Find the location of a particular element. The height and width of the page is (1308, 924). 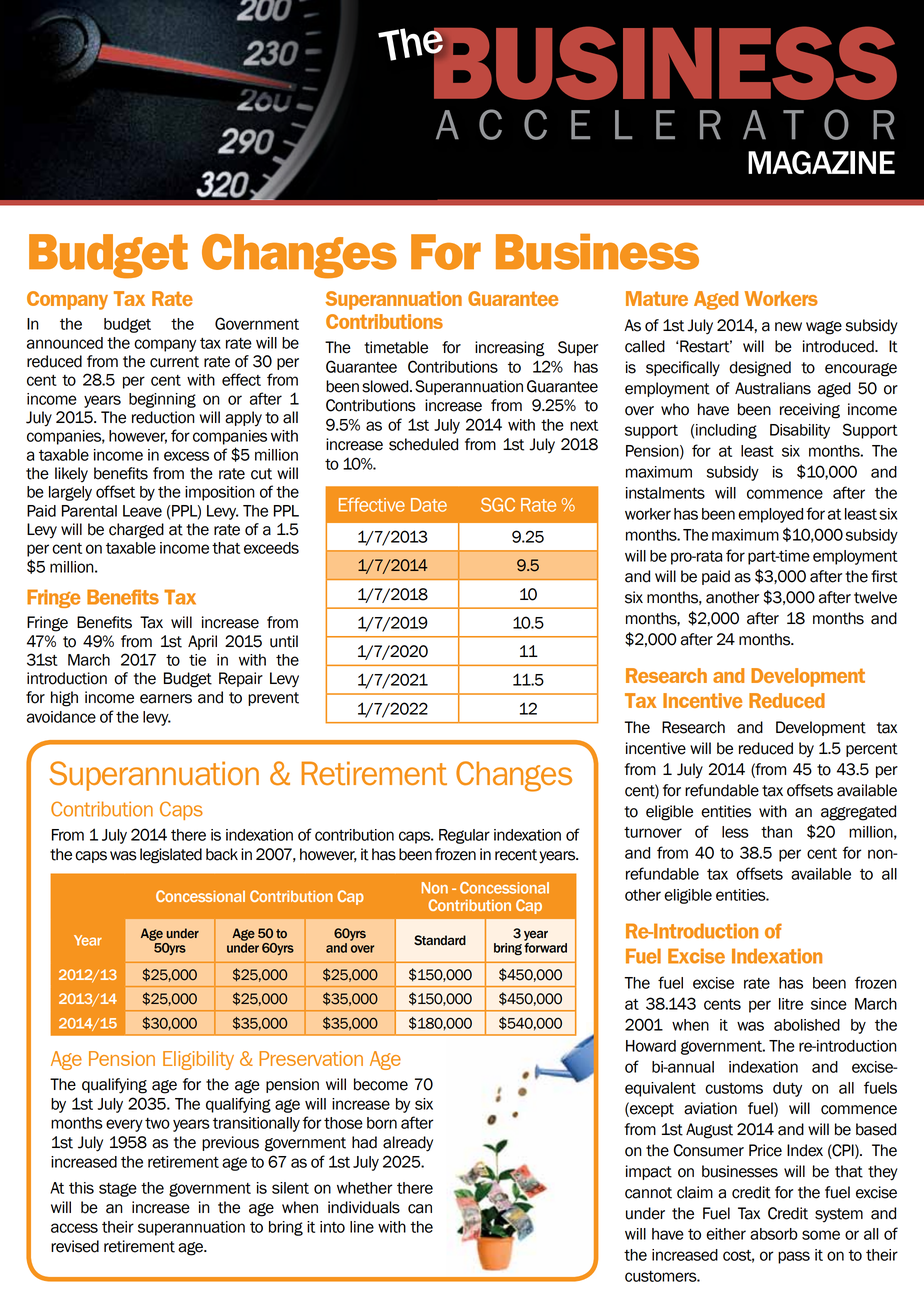

Eligibility is located at coordinates (198, 1060).
